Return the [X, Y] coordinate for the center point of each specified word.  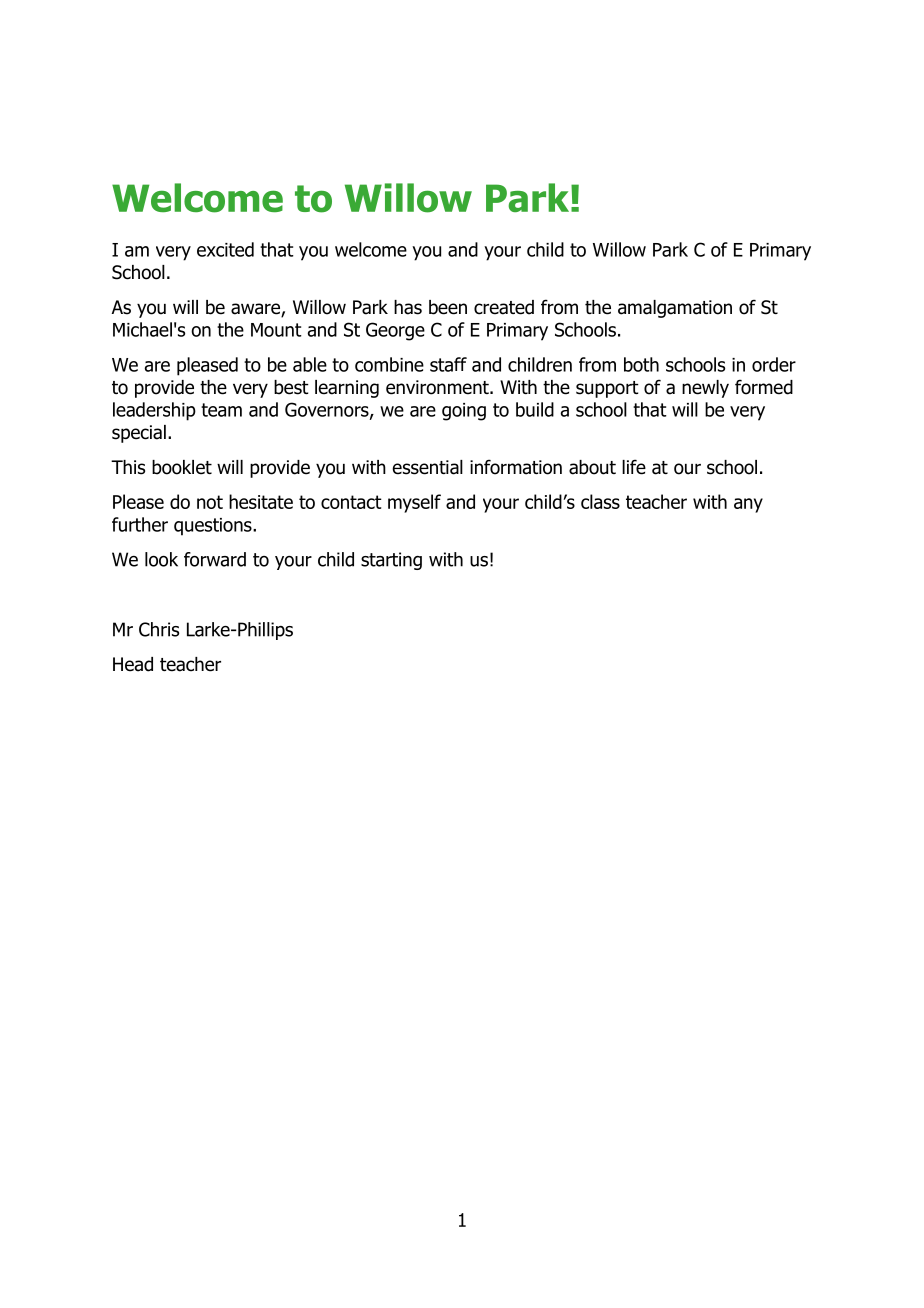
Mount [276, 330]
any [748, 505]
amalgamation [675, 309]
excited [225, 249]
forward [215, 559]
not [210, 502]
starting [391, 561]
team [221, 410]
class [600, 501]
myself [414, 503]
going [464, 412]
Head [133, 664]
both [641, 364]
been [448, 307]
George [395, 331]
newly [705, 389]
